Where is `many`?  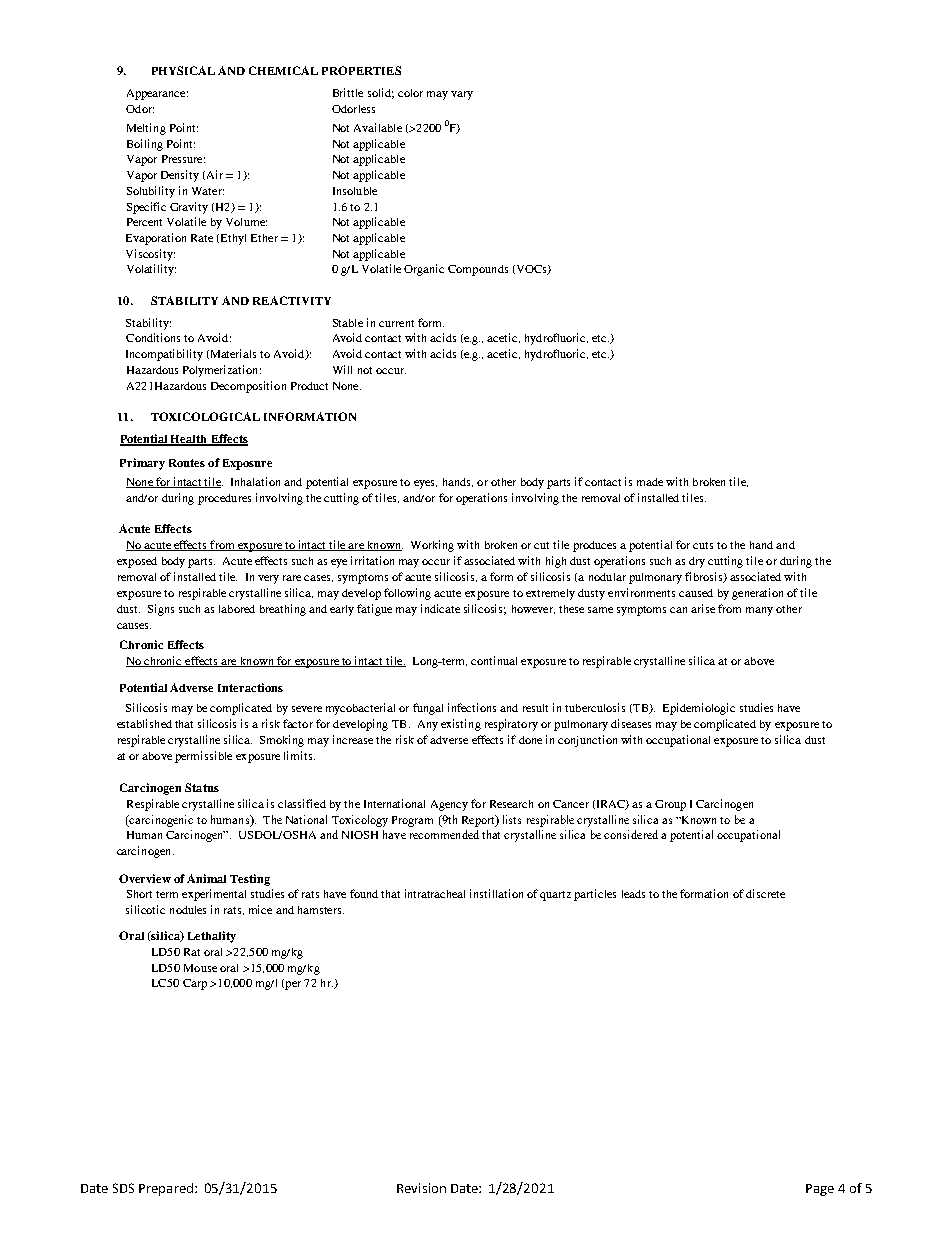
many is located at coordinates (759, 611).
